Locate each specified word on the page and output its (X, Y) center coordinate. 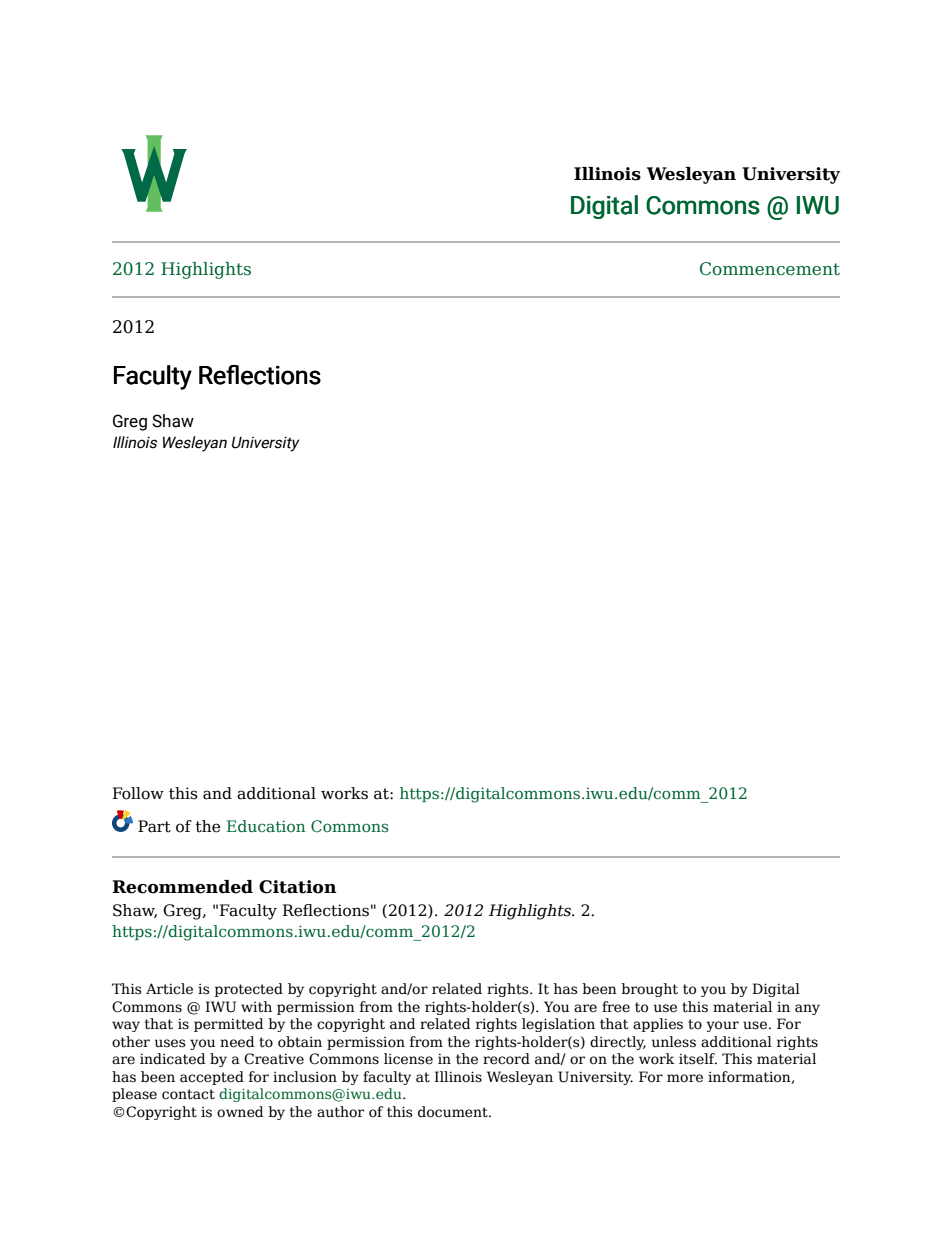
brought (649, 990)
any (807, 1009)
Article (169, 989)
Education (266, 826)
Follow (138, 793)
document (454, 1112)
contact (188, 1094)
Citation (297, 887)
